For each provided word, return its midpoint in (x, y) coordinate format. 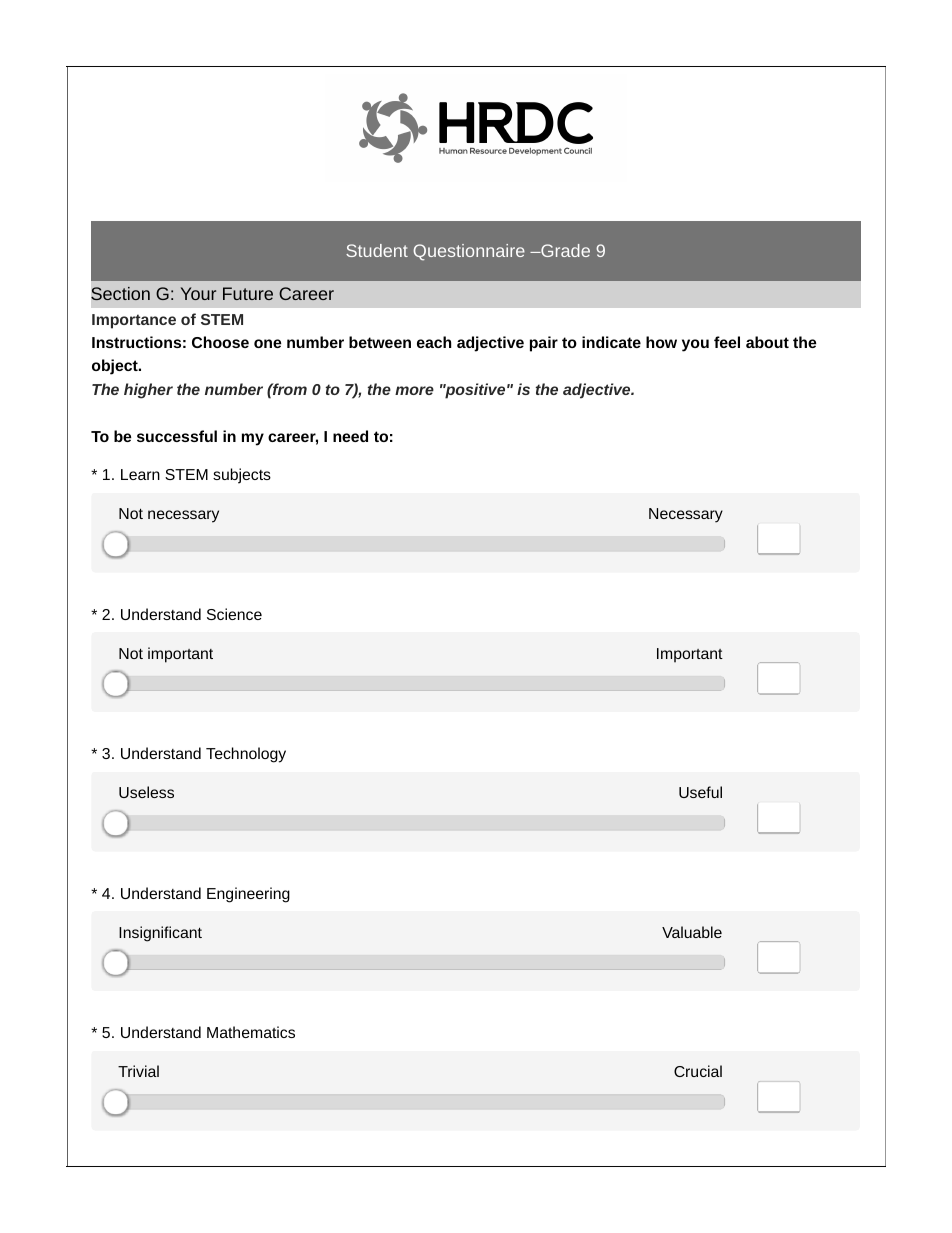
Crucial (698, 1071)
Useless (146, 792)
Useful (700, 792)
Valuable (692, 932)
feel (727, 342)
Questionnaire (469, 252)
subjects (242, 476)
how (661, 342)
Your (198, 293)
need (350, 436)
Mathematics (251, 1032)
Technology (246, 755)
